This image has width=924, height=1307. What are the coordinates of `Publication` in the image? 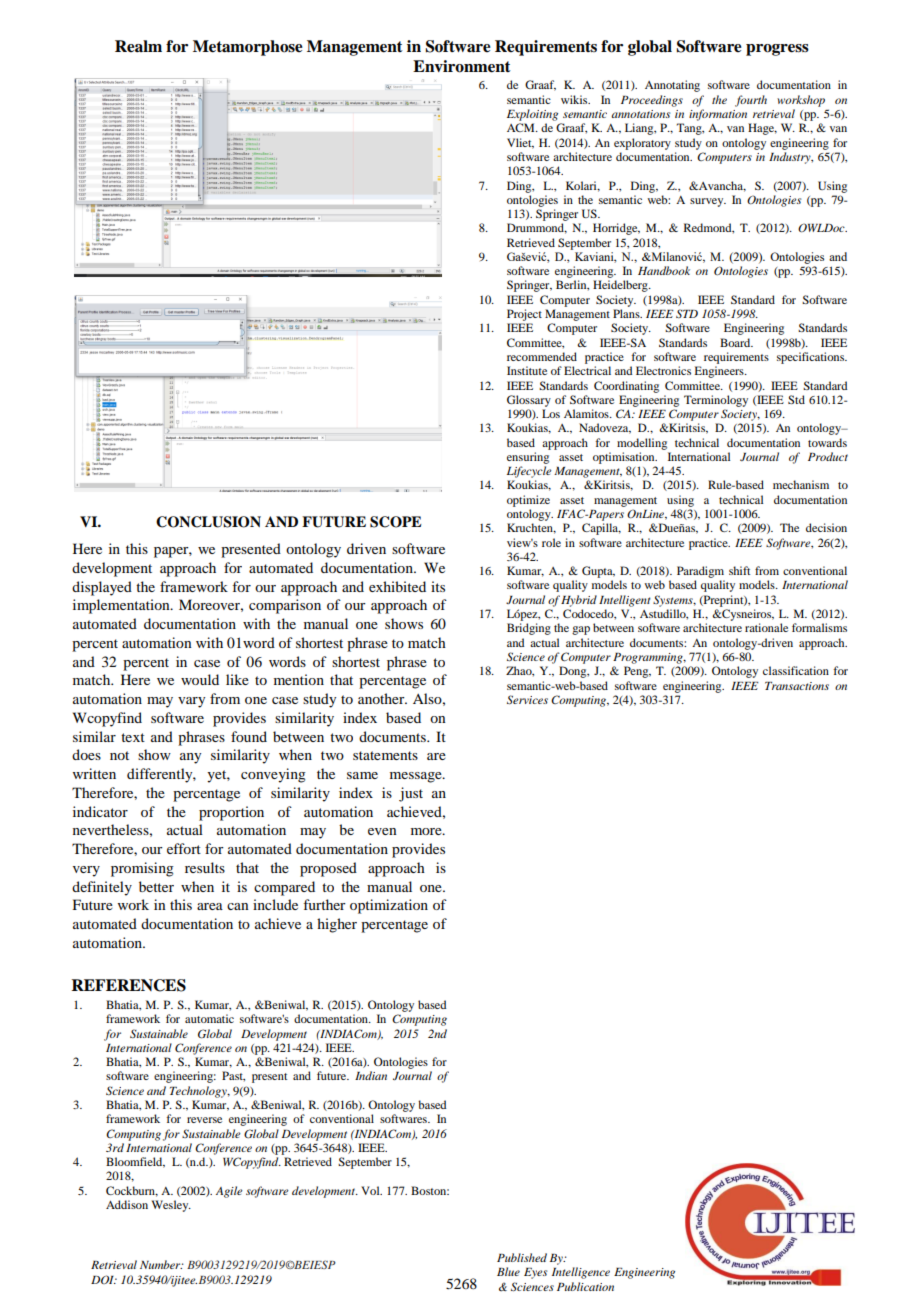 It's located at (585, 1286).
